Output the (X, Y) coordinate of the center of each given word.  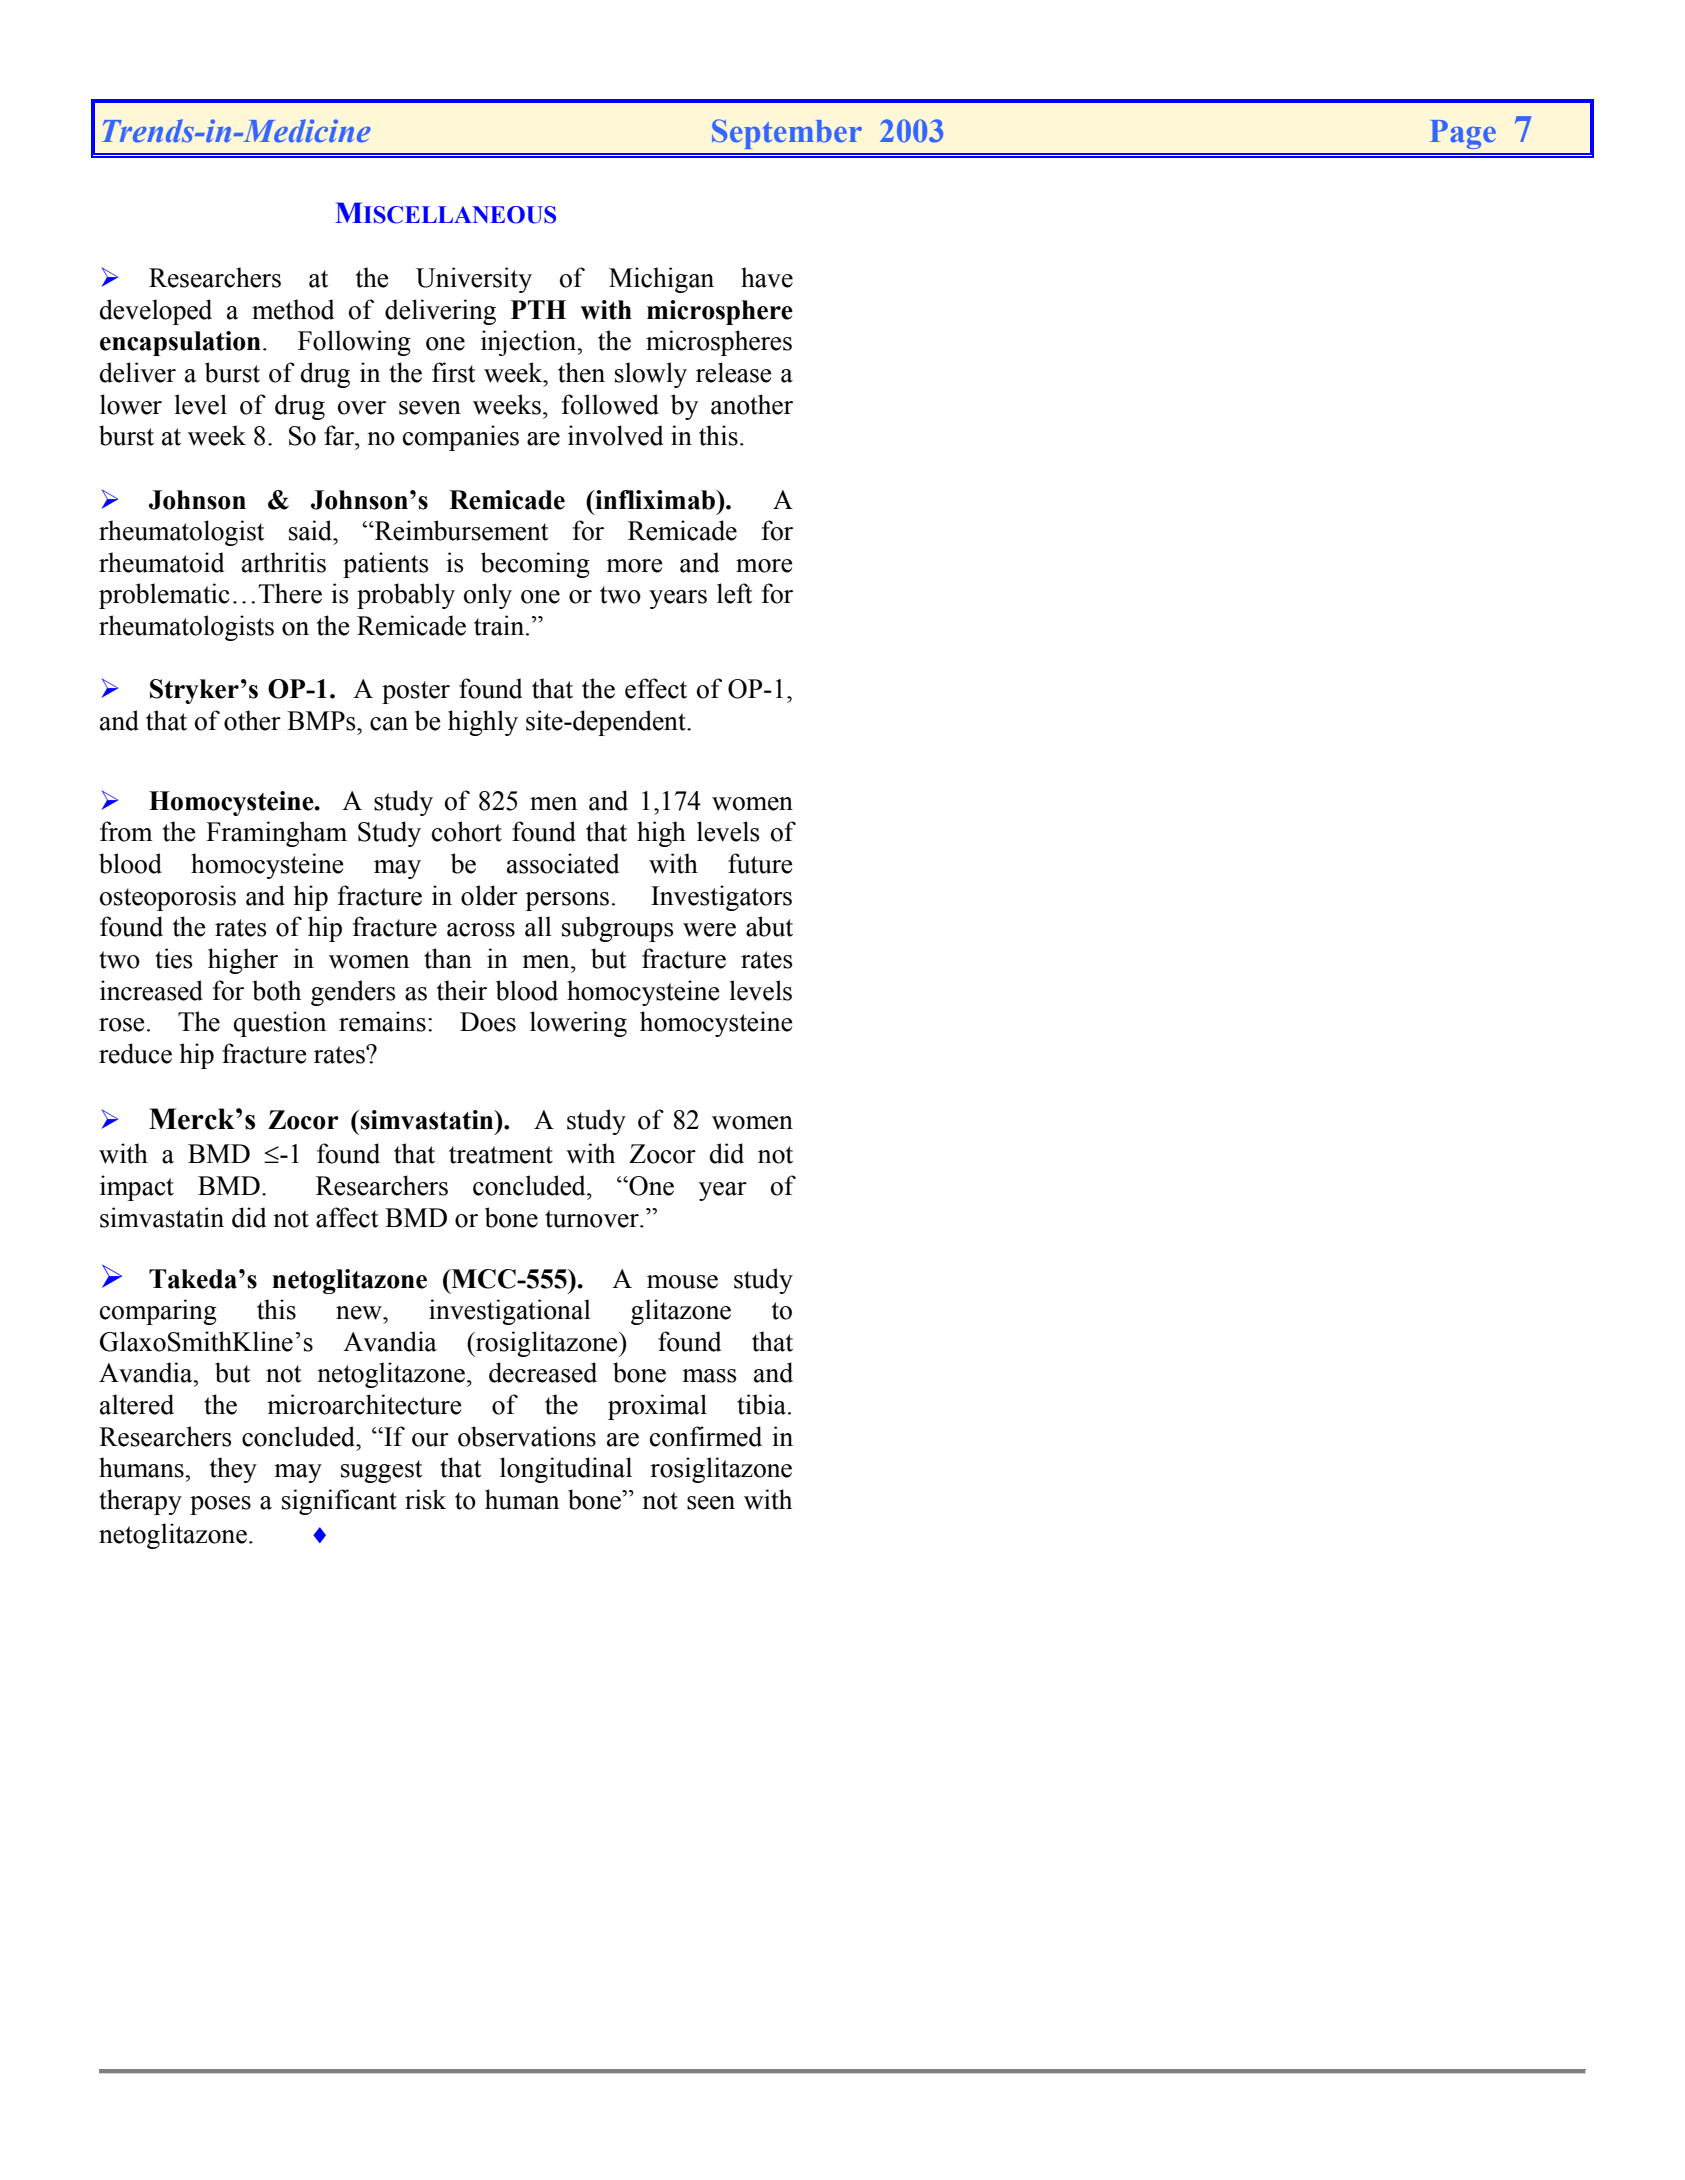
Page (1463, 134)
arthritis (284, 562)
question (279, 1024)
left (735, 593)
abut (769, 926)
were (709, 930)
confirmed (706, 1436)
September (787, 134)
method (293, 309)
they (233, 1470)
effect (656, 688)
